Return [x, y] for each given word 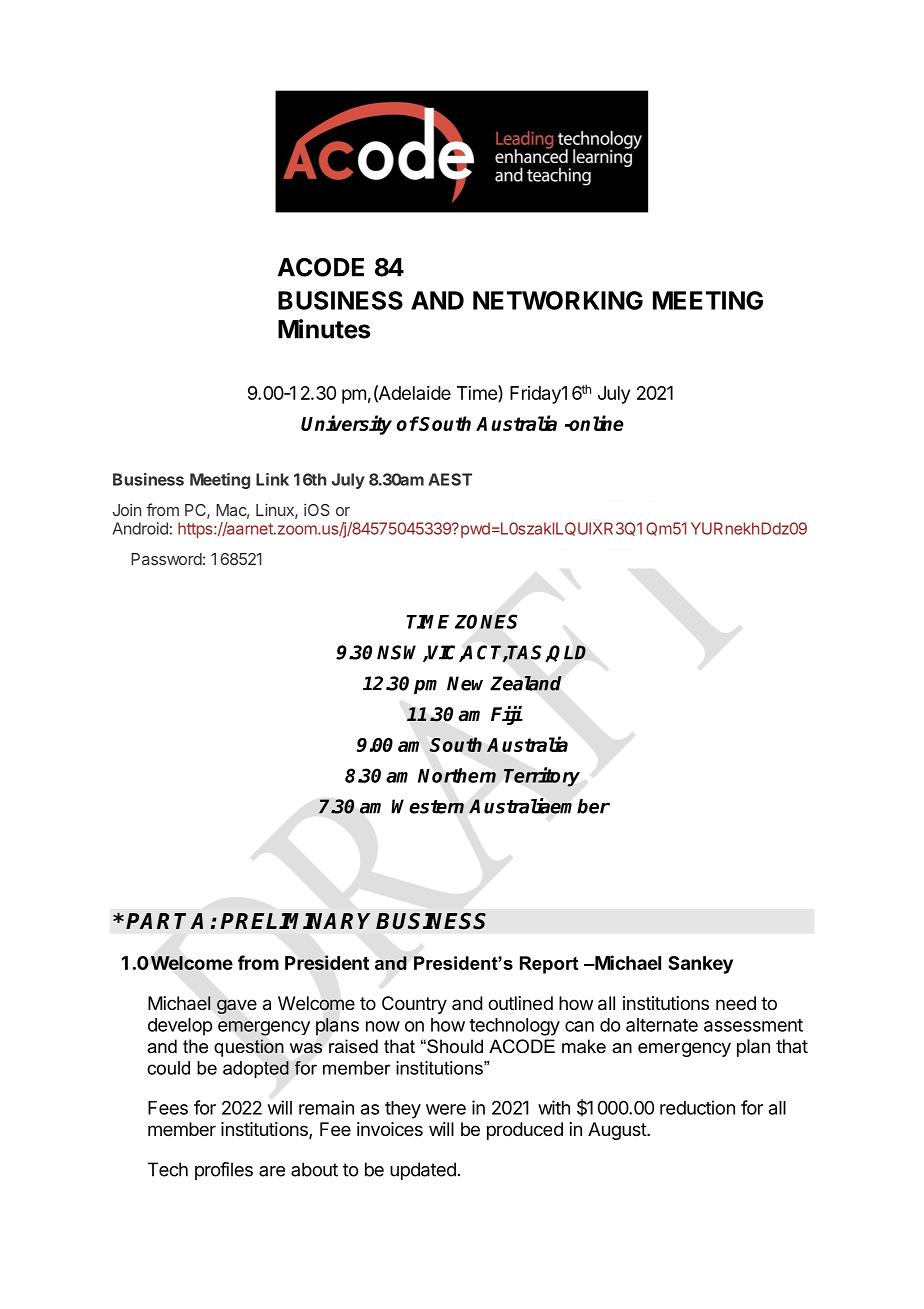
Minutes [324, 329]
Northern [457, 775]
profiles [224, 1171]
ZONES [486, 621]
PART [158, 921]
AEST [450, 479]
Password [166, 559]
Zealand [526, 683]
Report [549, 965]
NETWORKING [558, 300]
